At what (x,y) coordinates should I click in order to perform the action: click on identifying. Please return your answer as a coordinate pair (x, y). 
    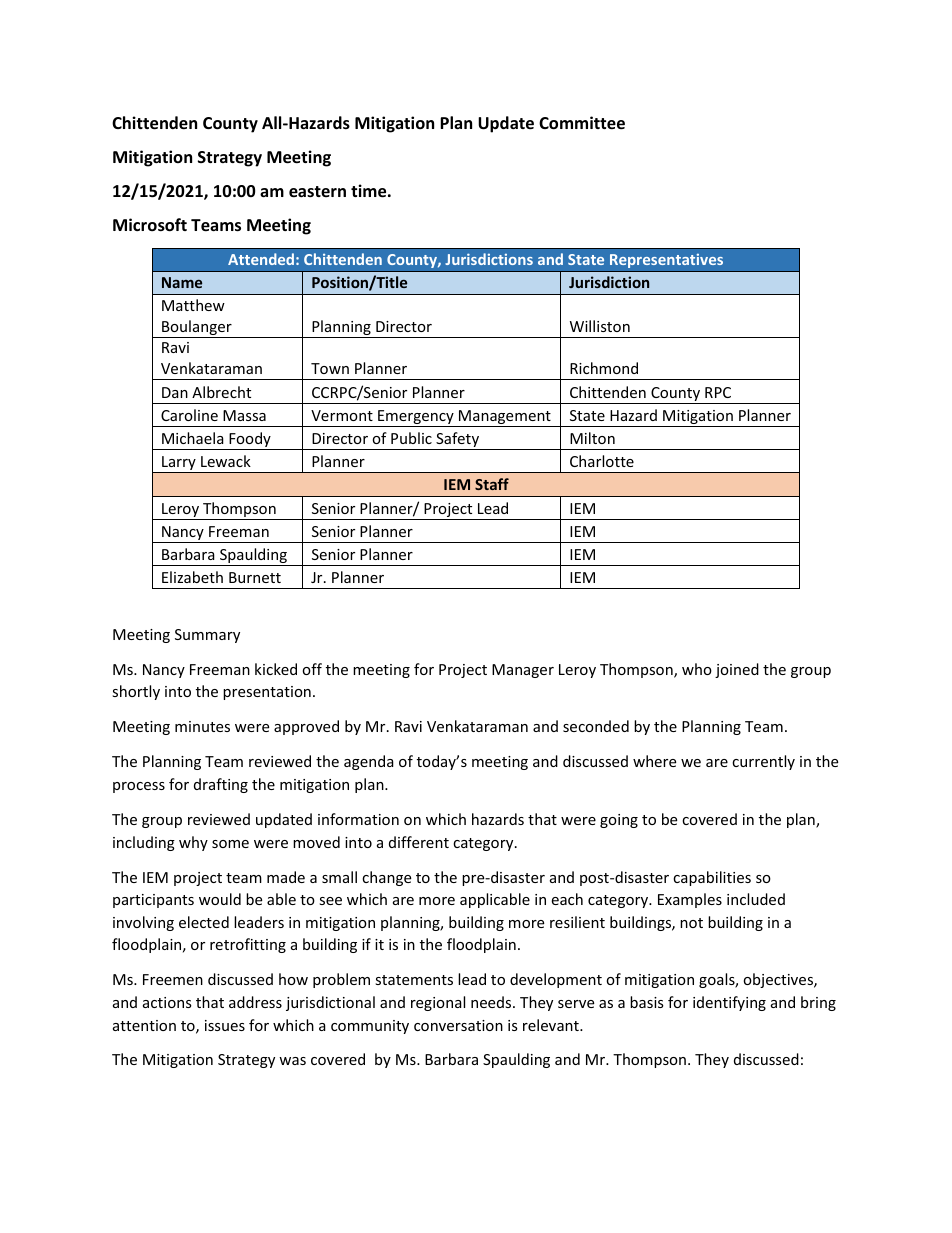
    Looking at the image, I should click on (729, 1003).
